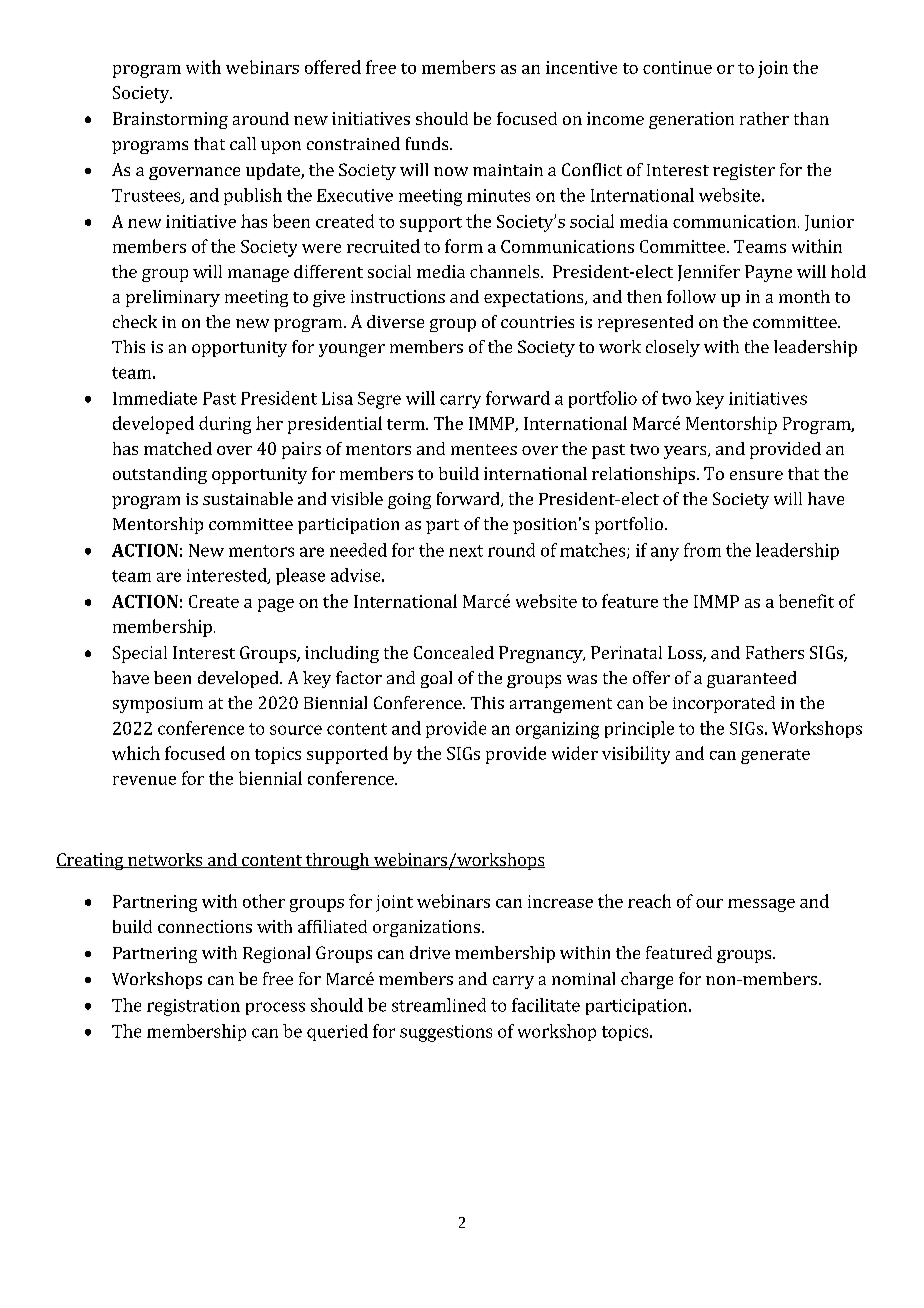 This document has height=1308, width=924. Describe the element at coordinates (248, 498) in the document. I see `sustainable` at that location.
